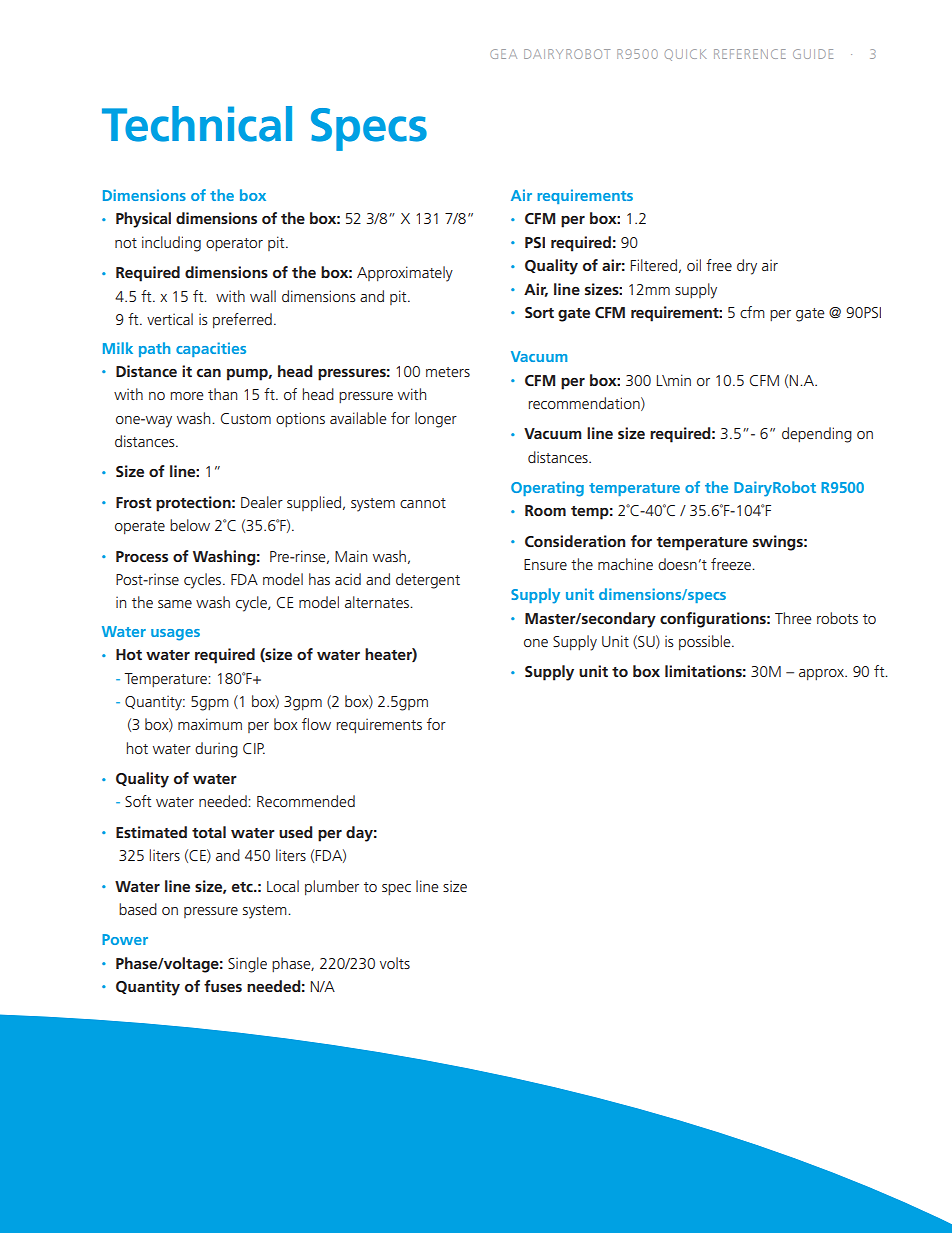 The image size is (952, 1233). I want to click on Single, so click(247, 965).
